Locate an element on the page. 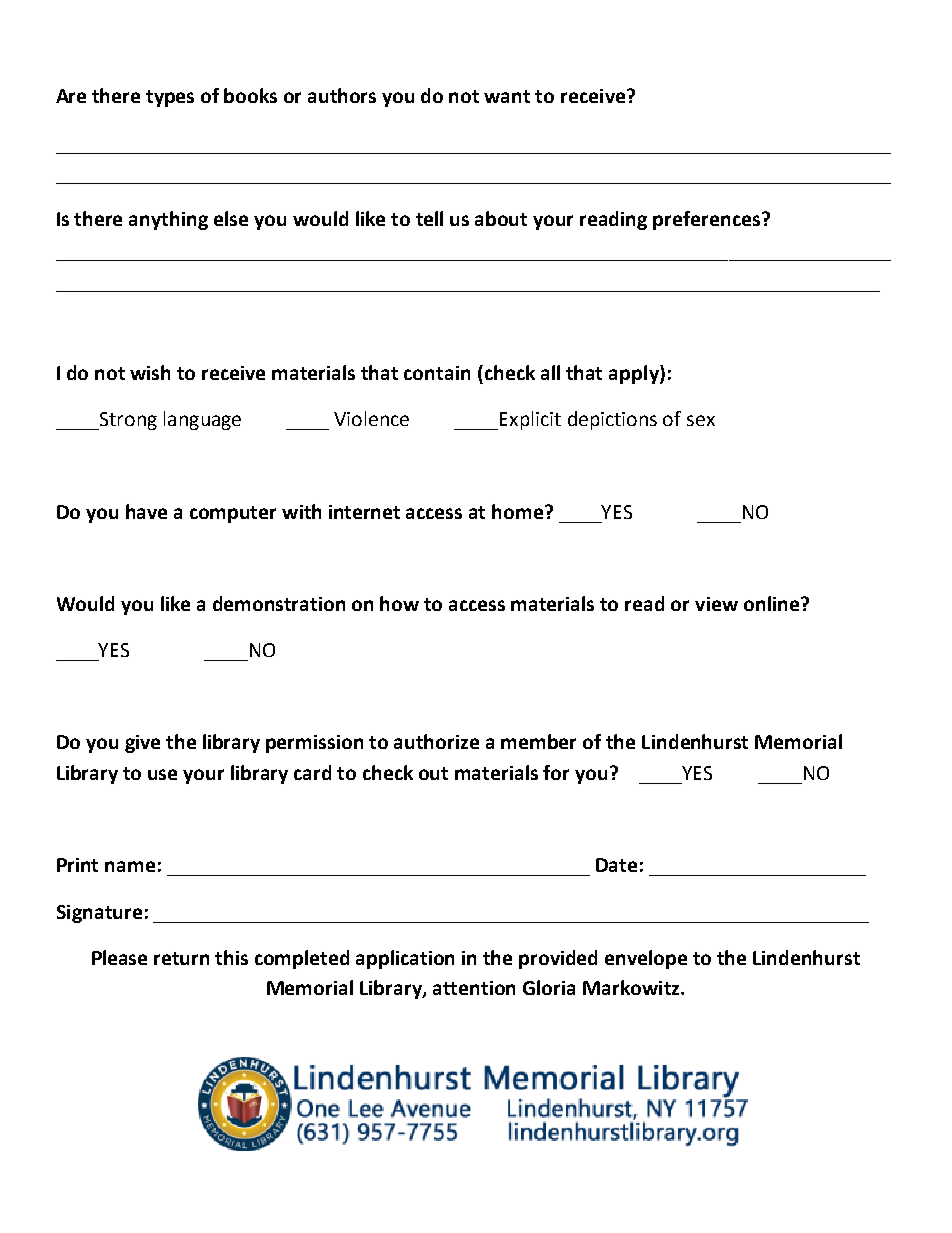  for is located at coordinates (556, 772).
